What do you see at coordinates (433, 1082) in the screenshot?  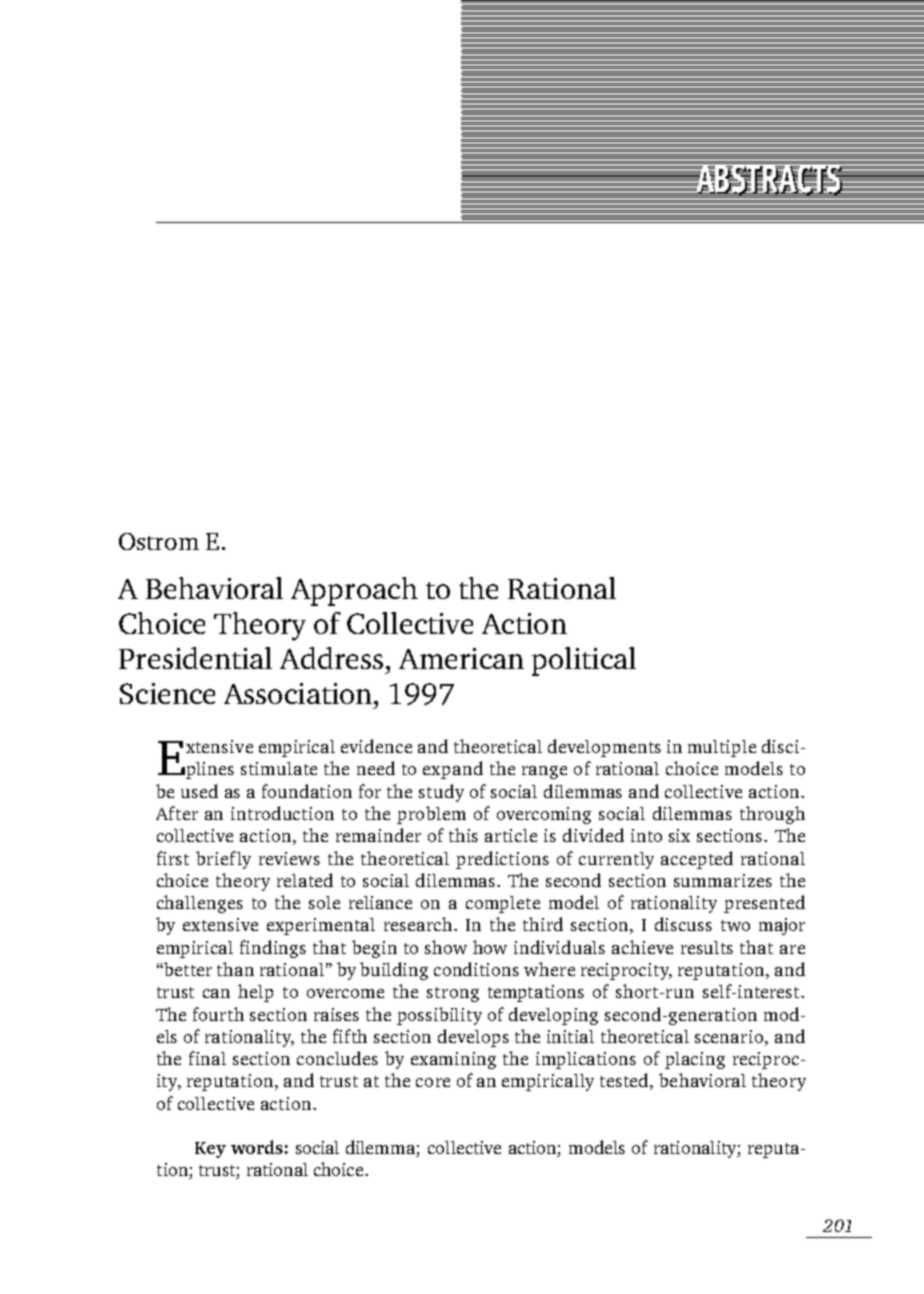 I see `core` at bounding box center [433, 1082].
